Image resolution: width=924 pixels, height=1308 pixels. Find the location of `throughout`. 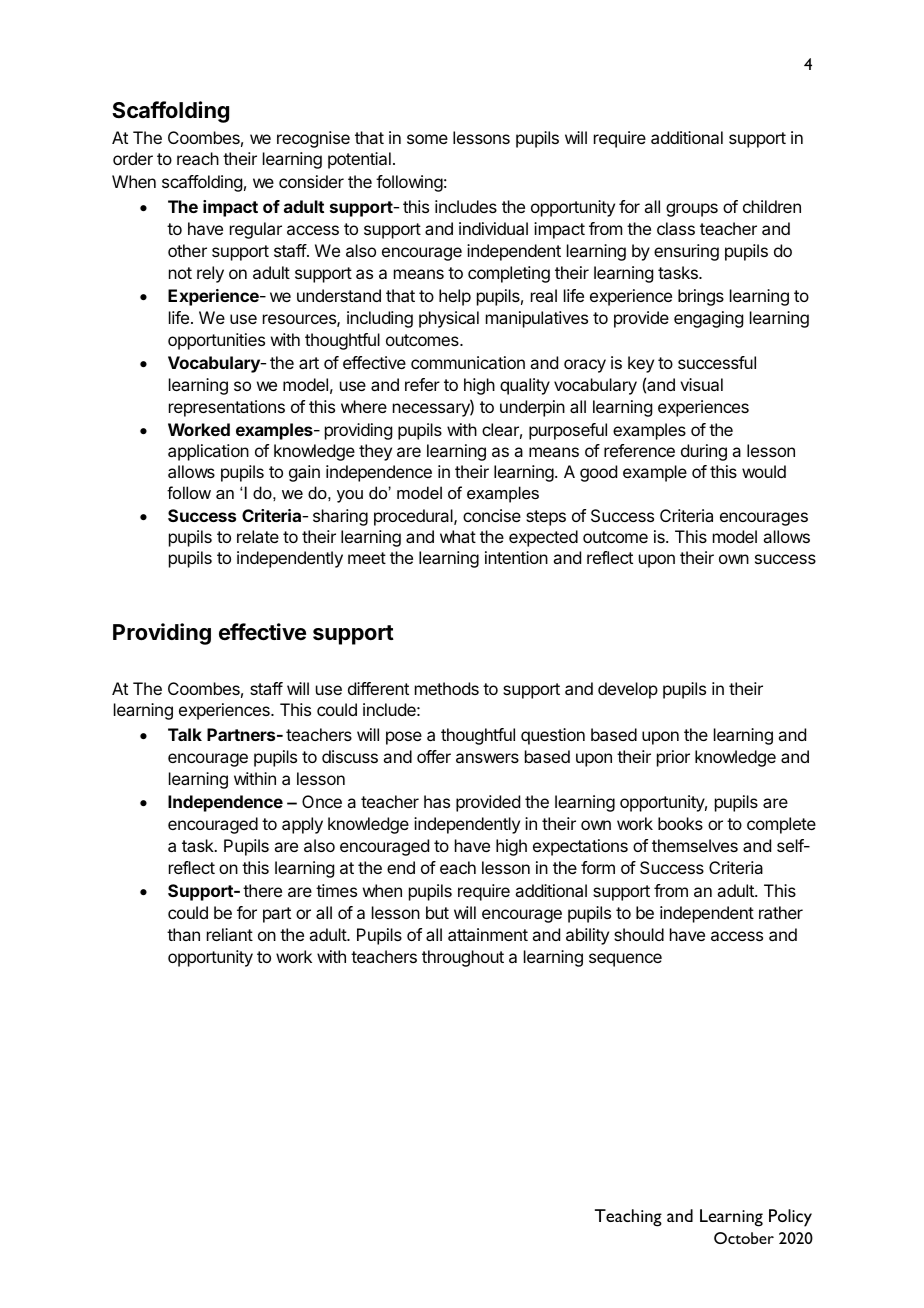

throughout is located at coordinates (463, 958).
